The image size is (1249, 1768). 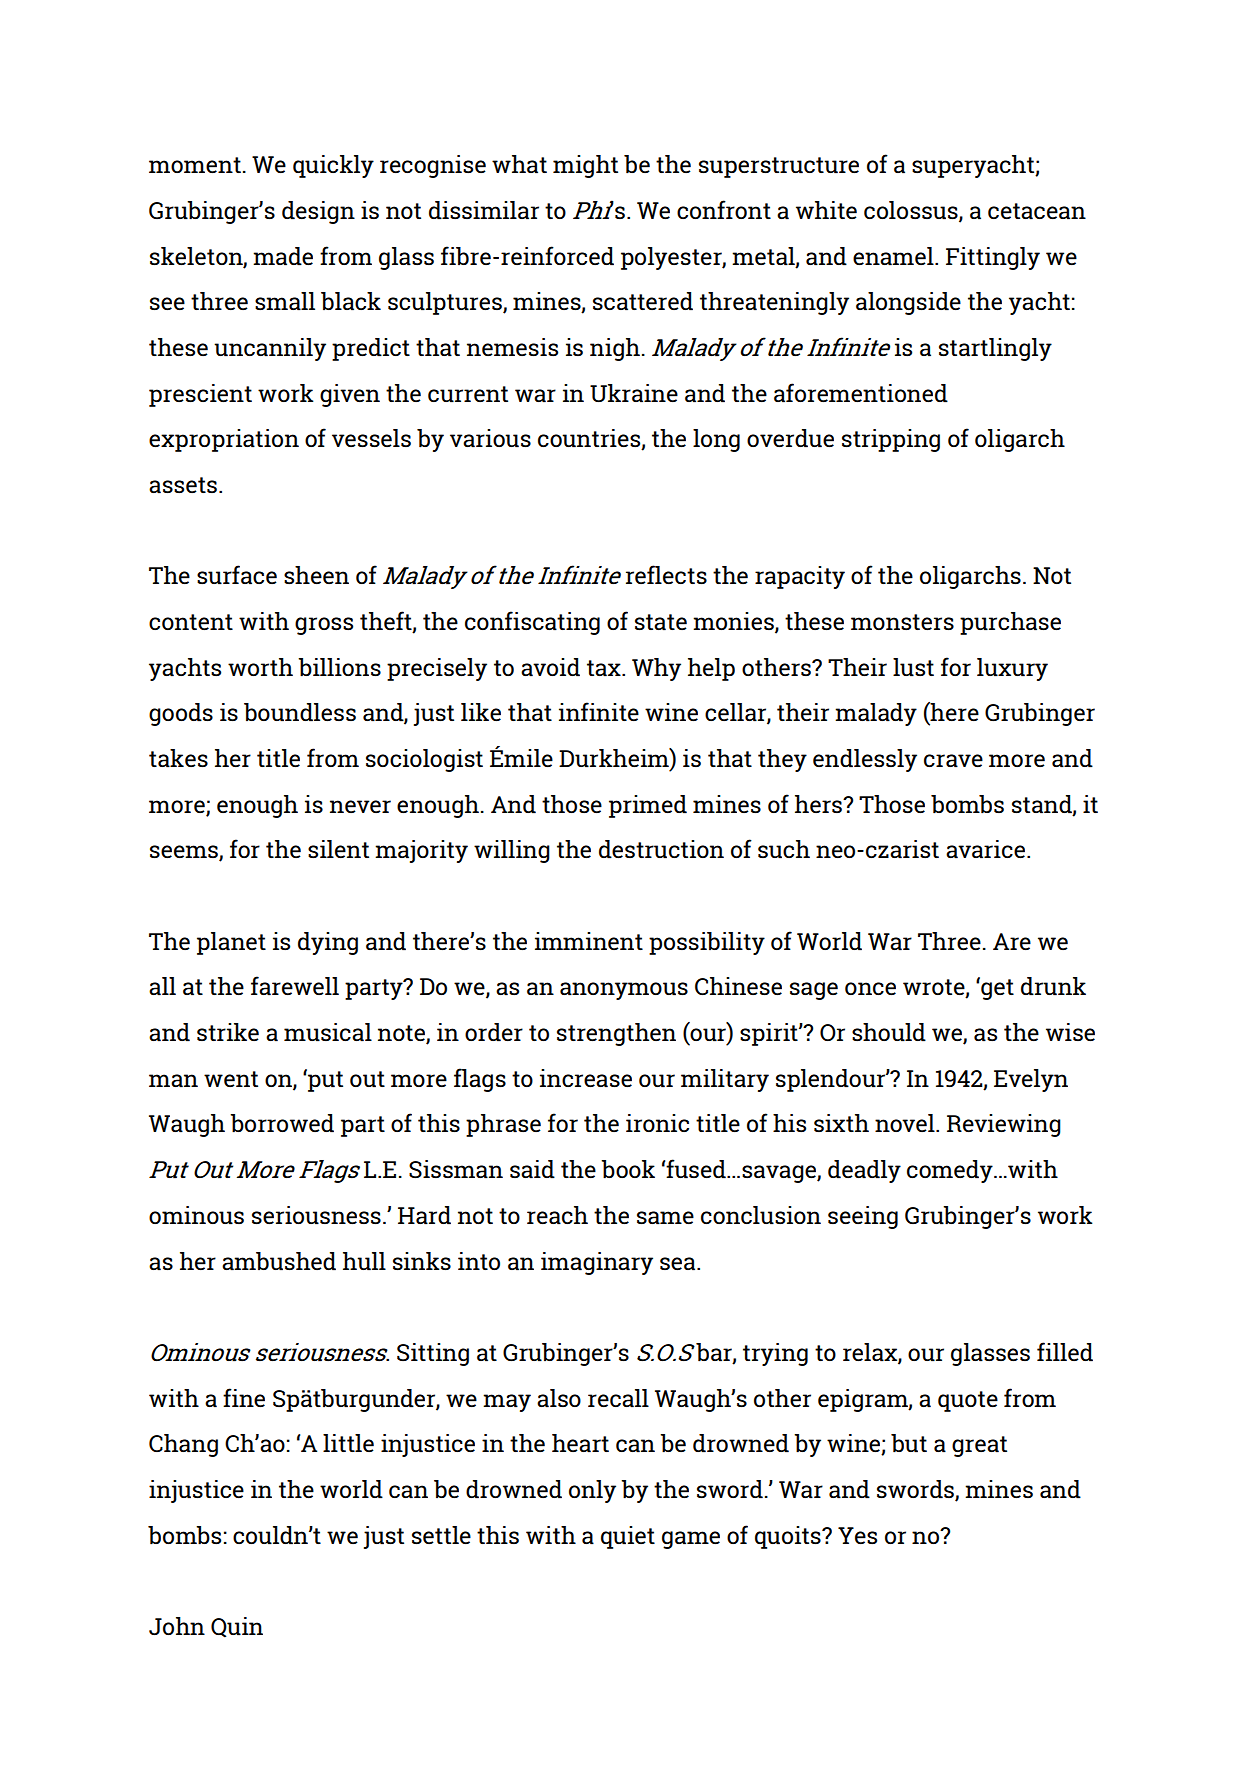 What do you see at coordinates (912, 211) in the screenshot?
I see `colossus` at bounding box center [912, 211].
